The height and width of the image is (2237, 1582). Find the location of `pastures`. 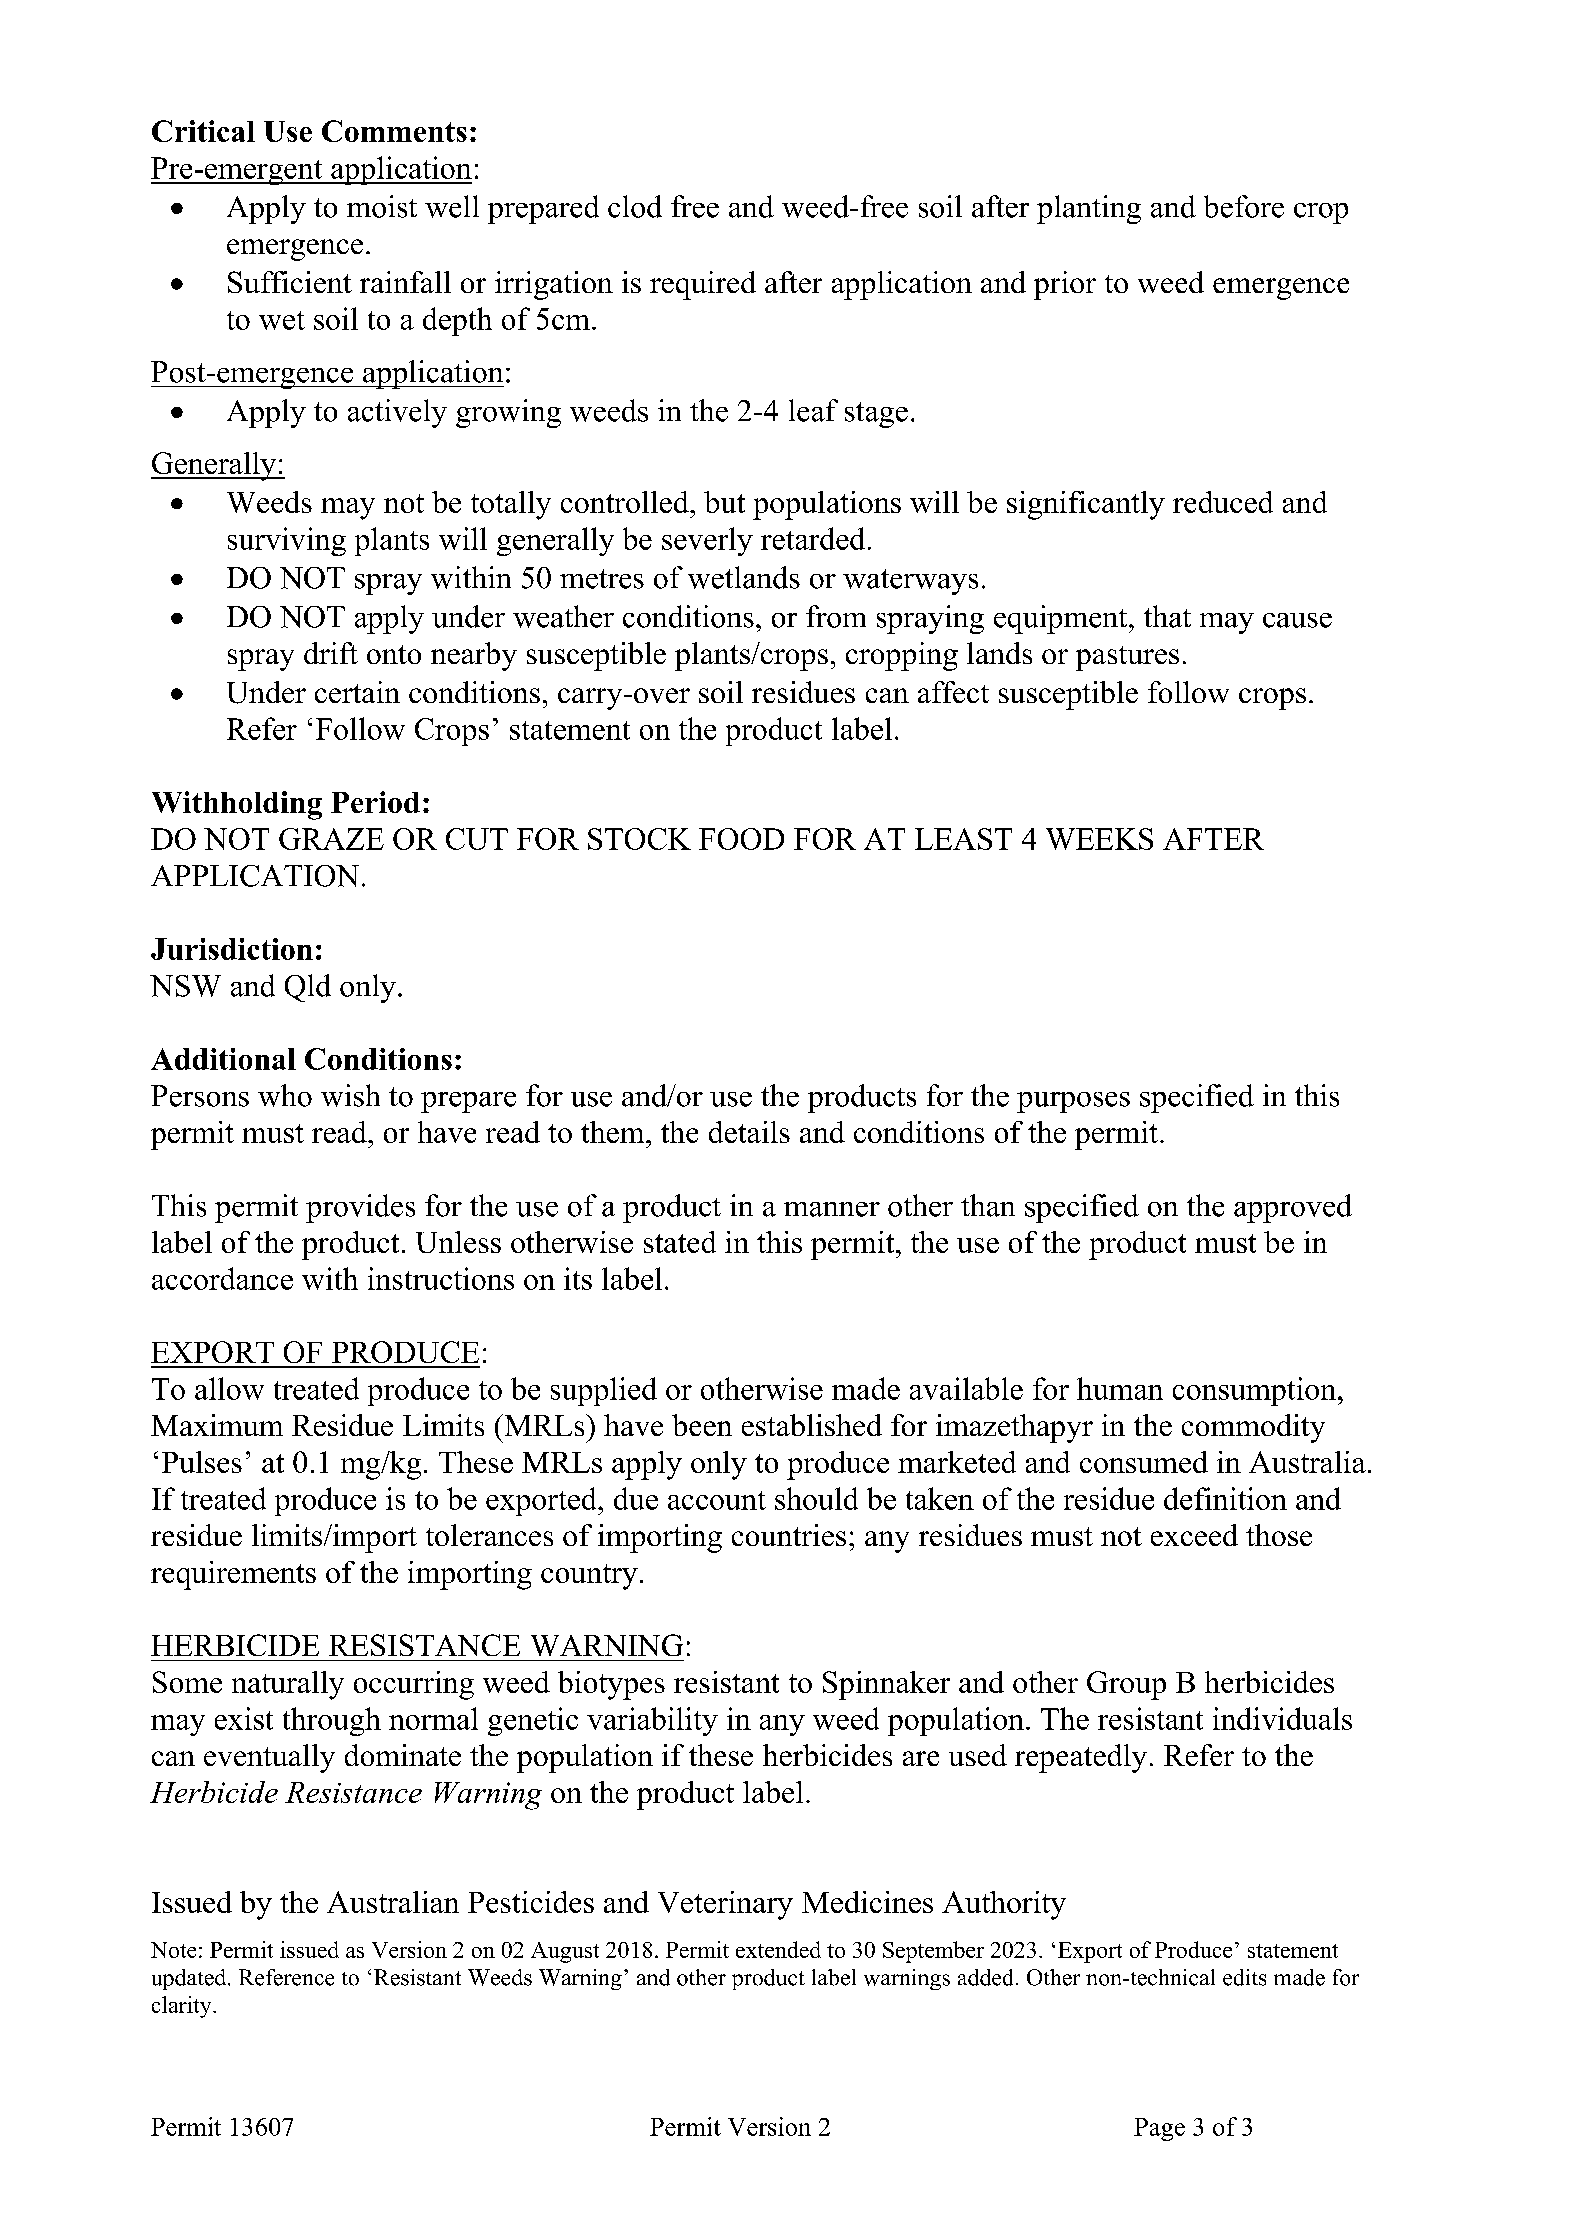

pastures is located at coordinates (1127, 658).
